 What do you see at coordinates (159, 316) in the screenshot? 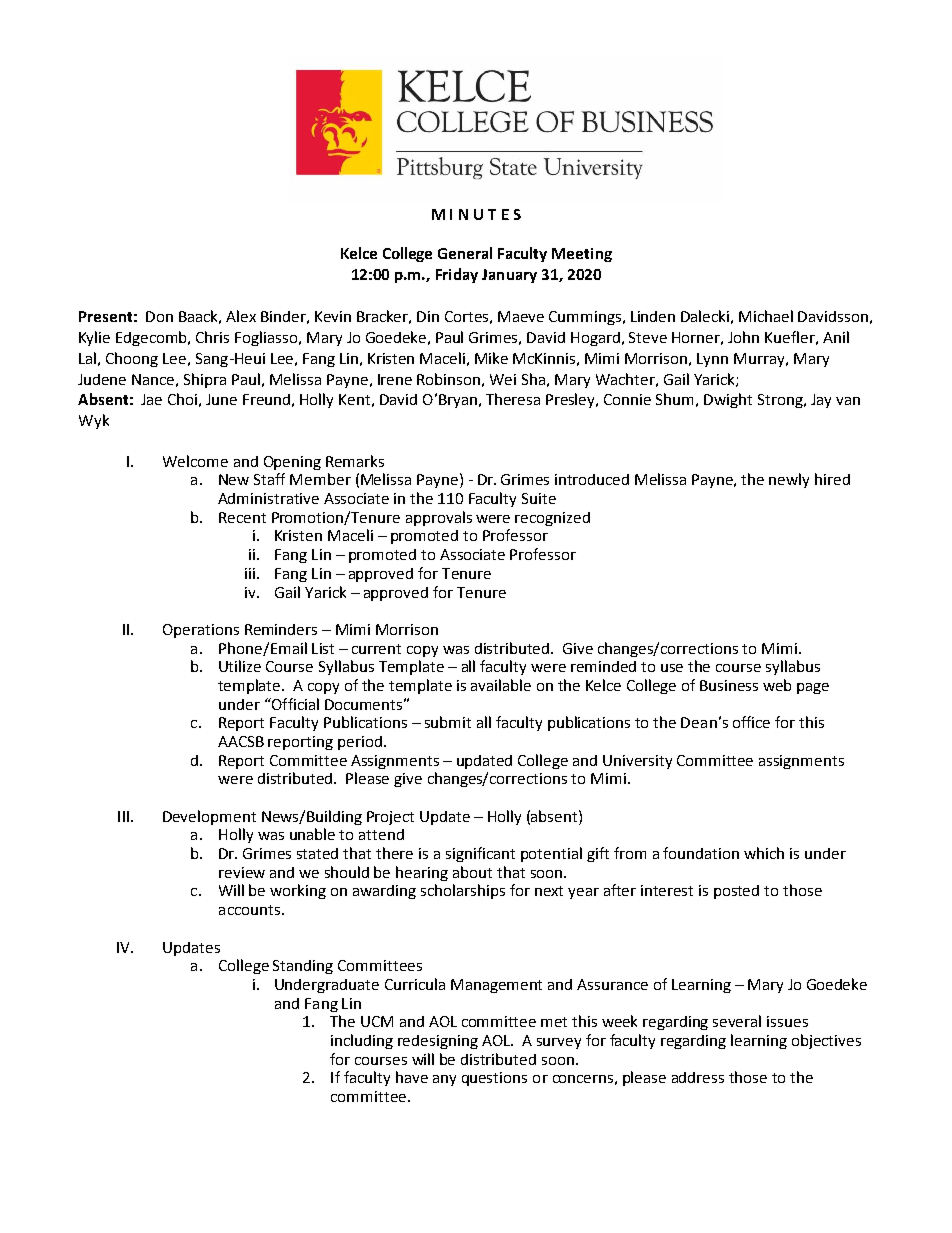
I see `Don` at bounding box center [159, 316].
